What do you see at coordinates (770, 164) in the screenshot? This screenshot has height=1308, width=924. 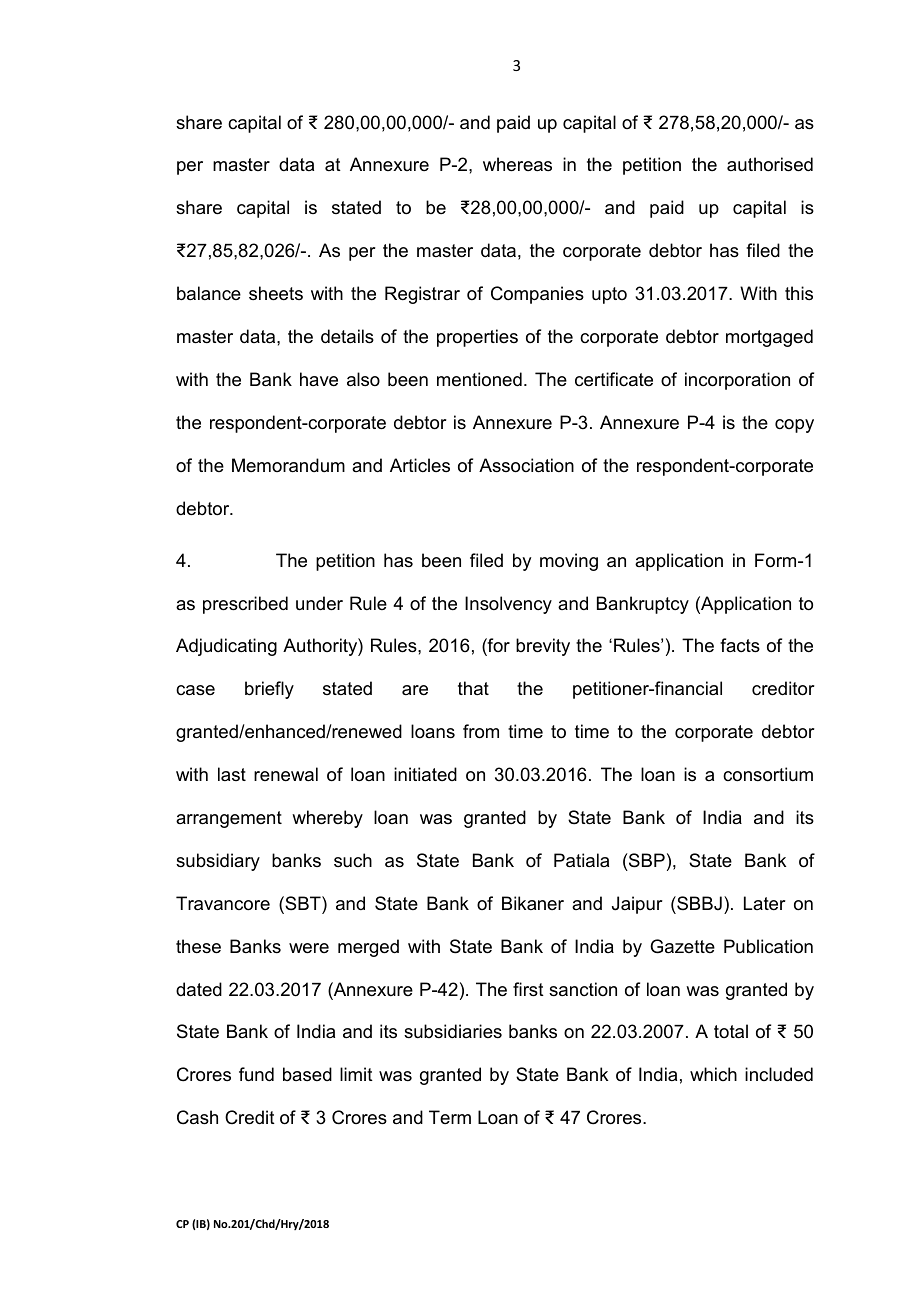 I see `authorised` at bounding box center [770, 164].
